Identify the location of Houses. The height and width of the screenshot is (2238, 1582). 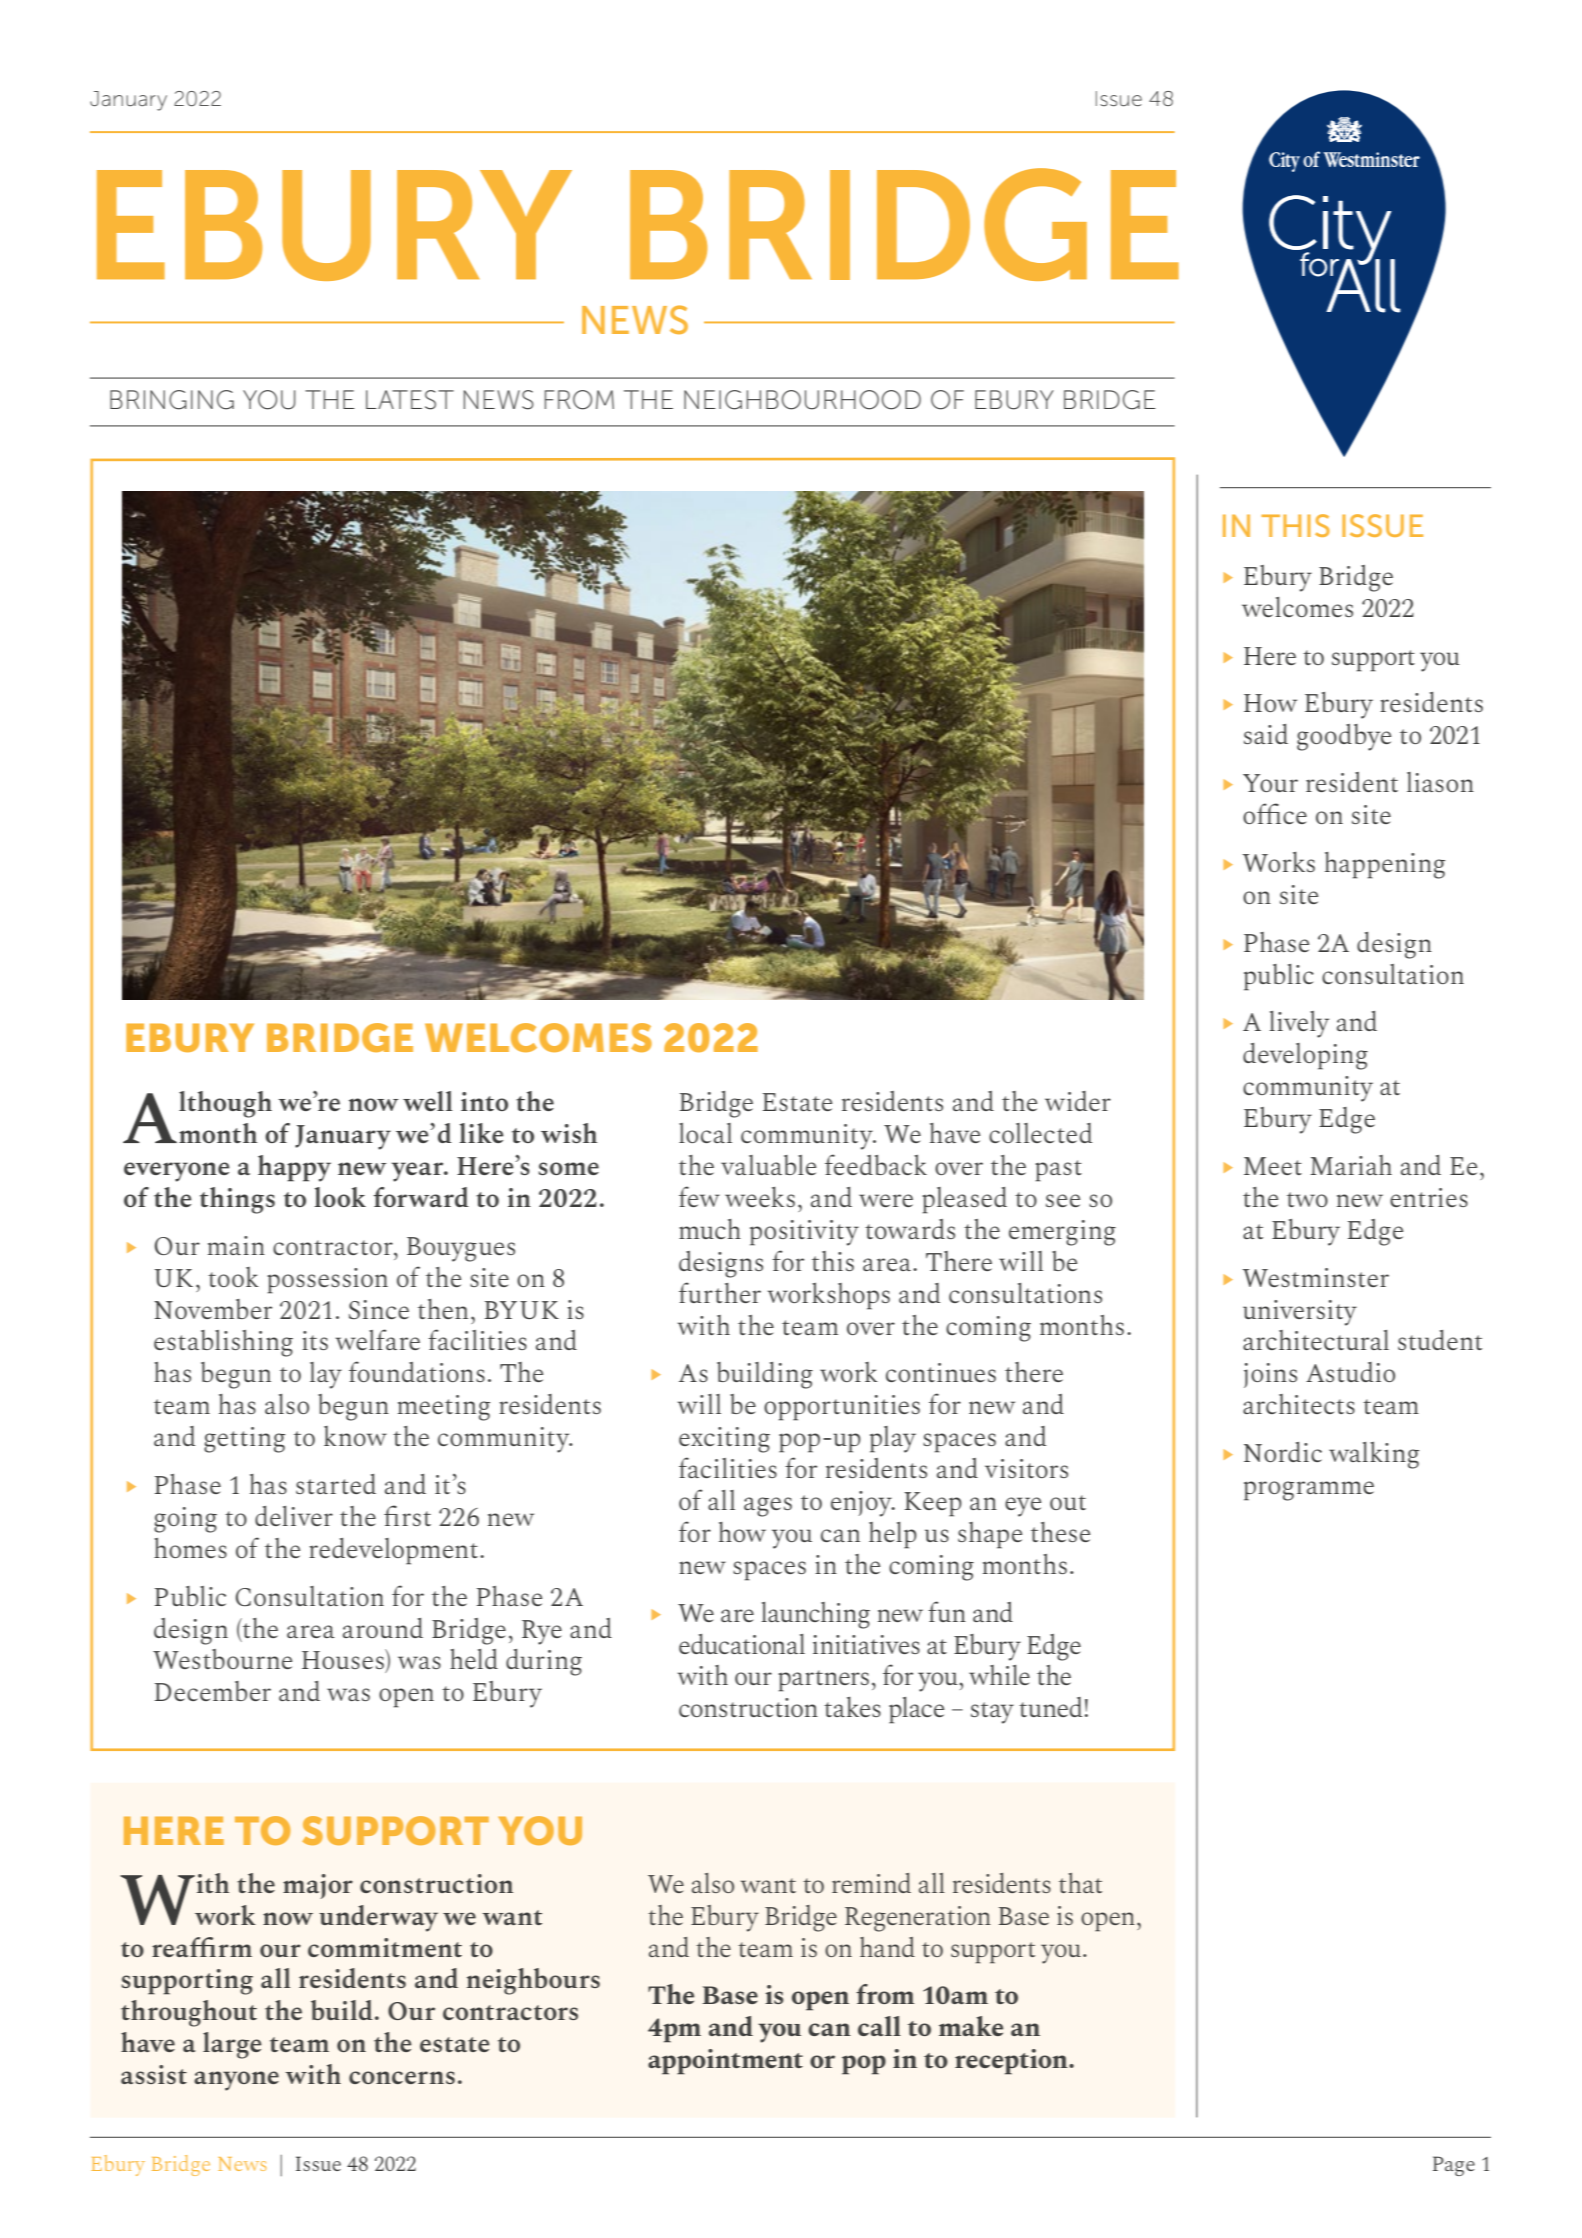
(344, 1659).
